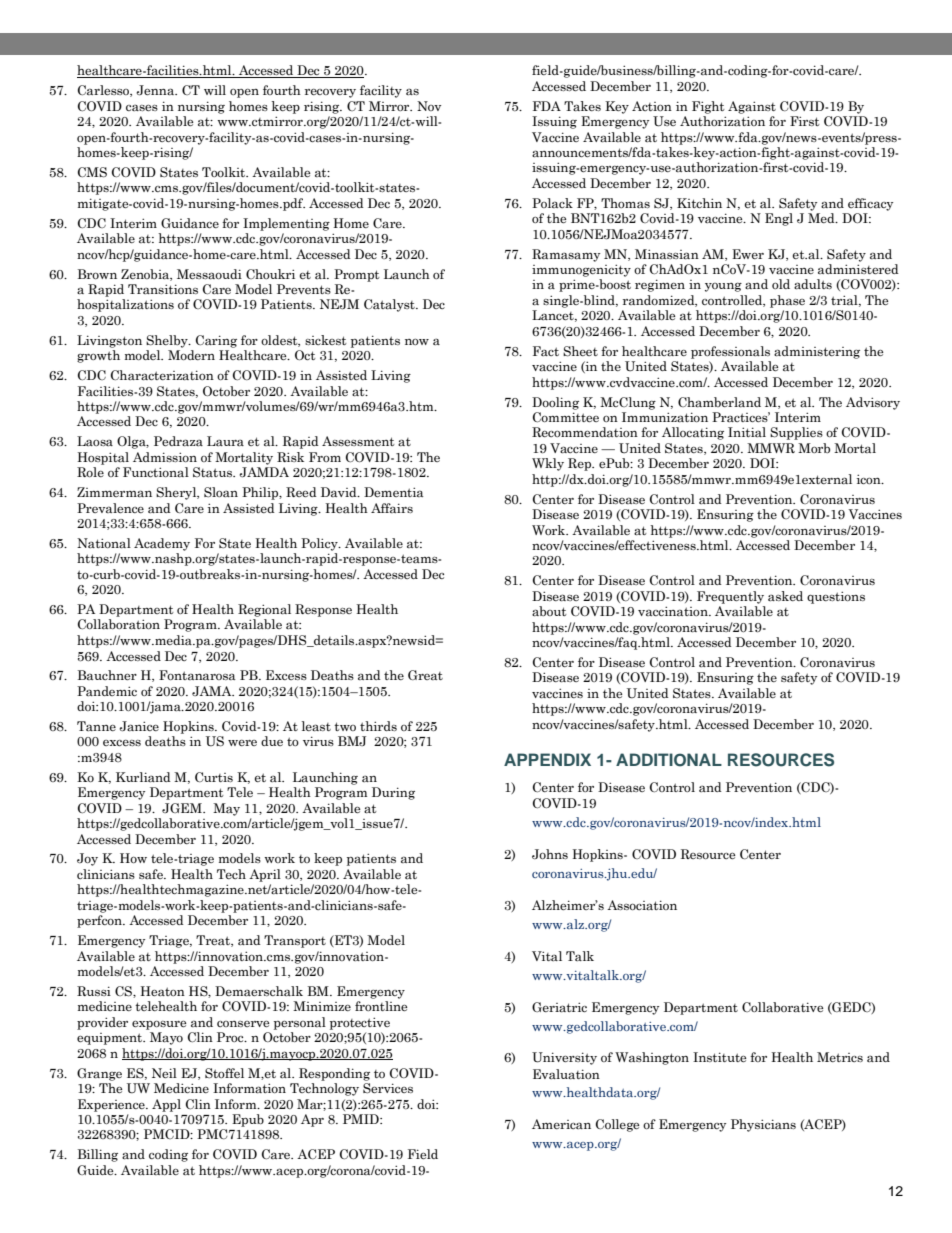 Image resolution: width=952 pixels, height=1233 pixels. What do you see at coordinates (625, 203) in the screenshot?
I see `Thomas` at bounding box center [625, 203].
